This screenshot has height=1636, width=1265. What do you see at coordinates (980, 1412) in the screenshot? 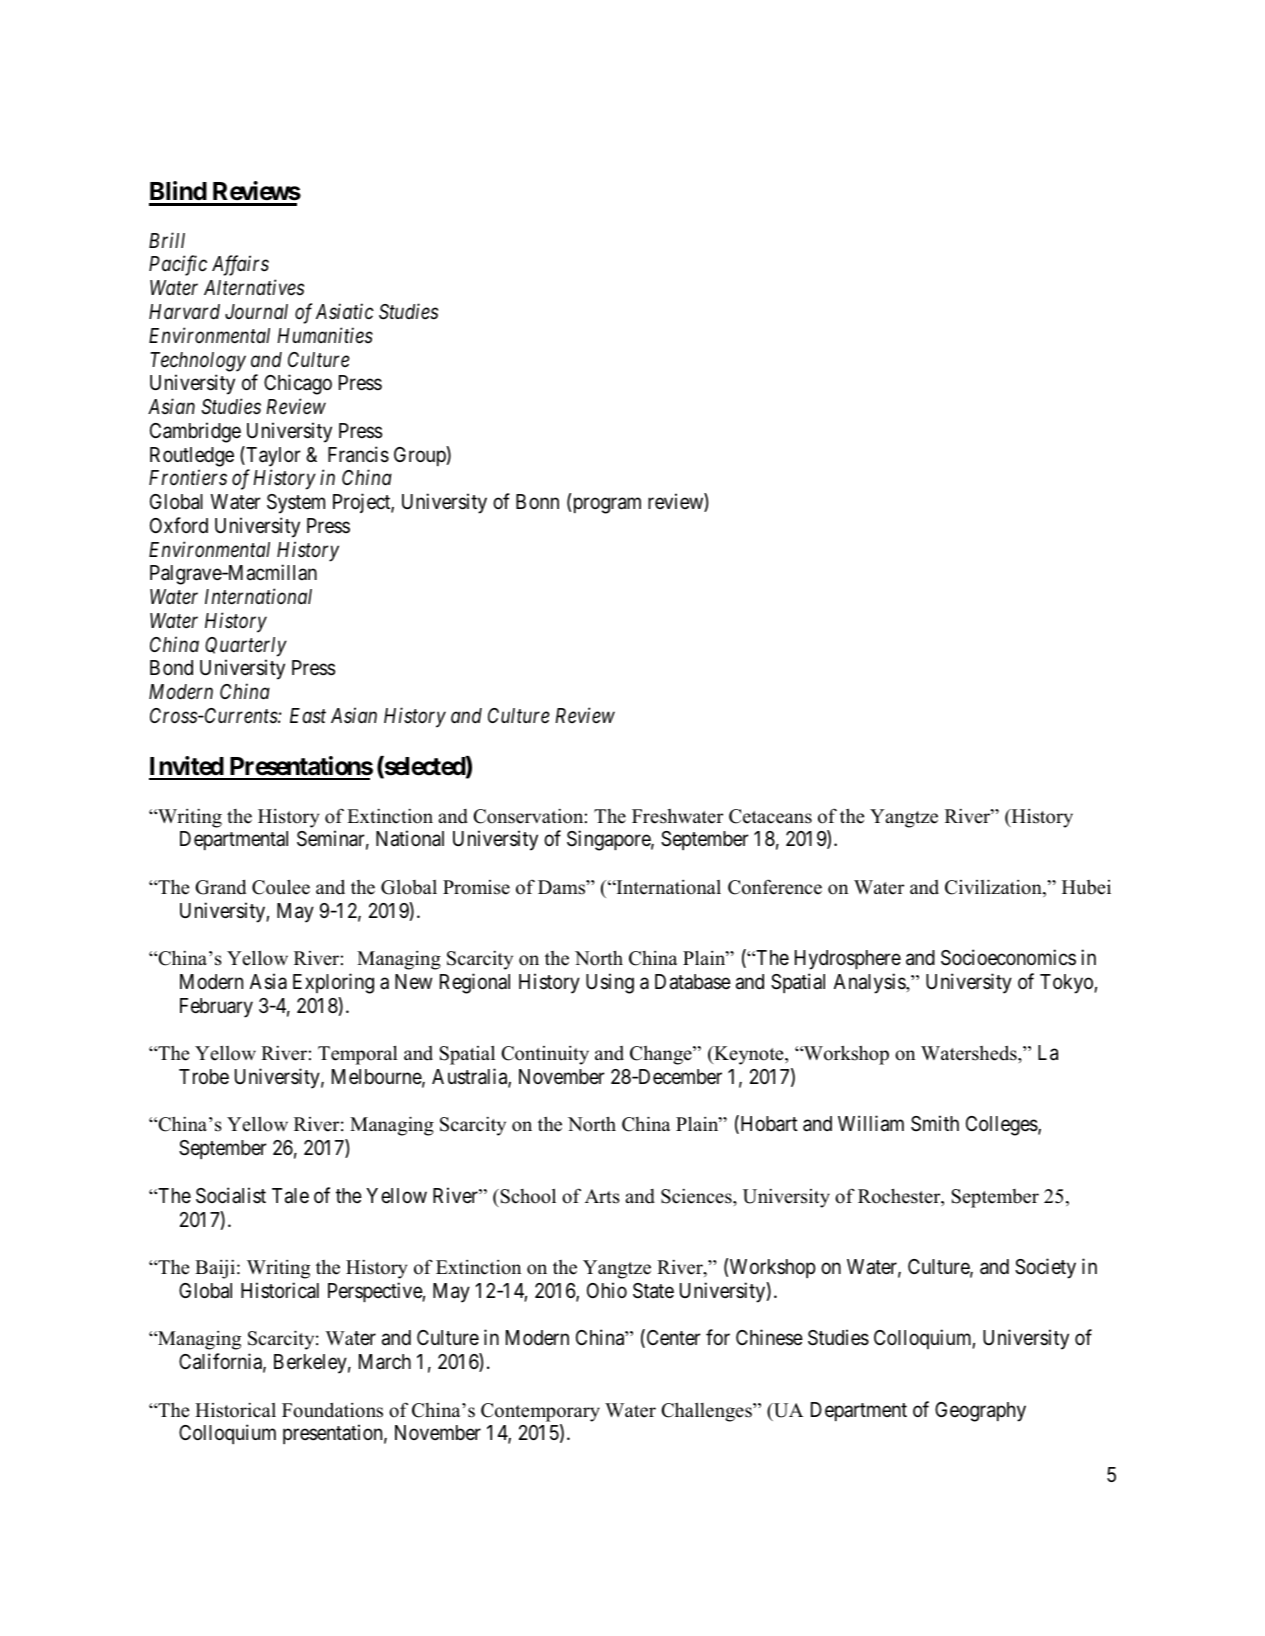
I see `Geography` at bounding box center [980, 1412].
